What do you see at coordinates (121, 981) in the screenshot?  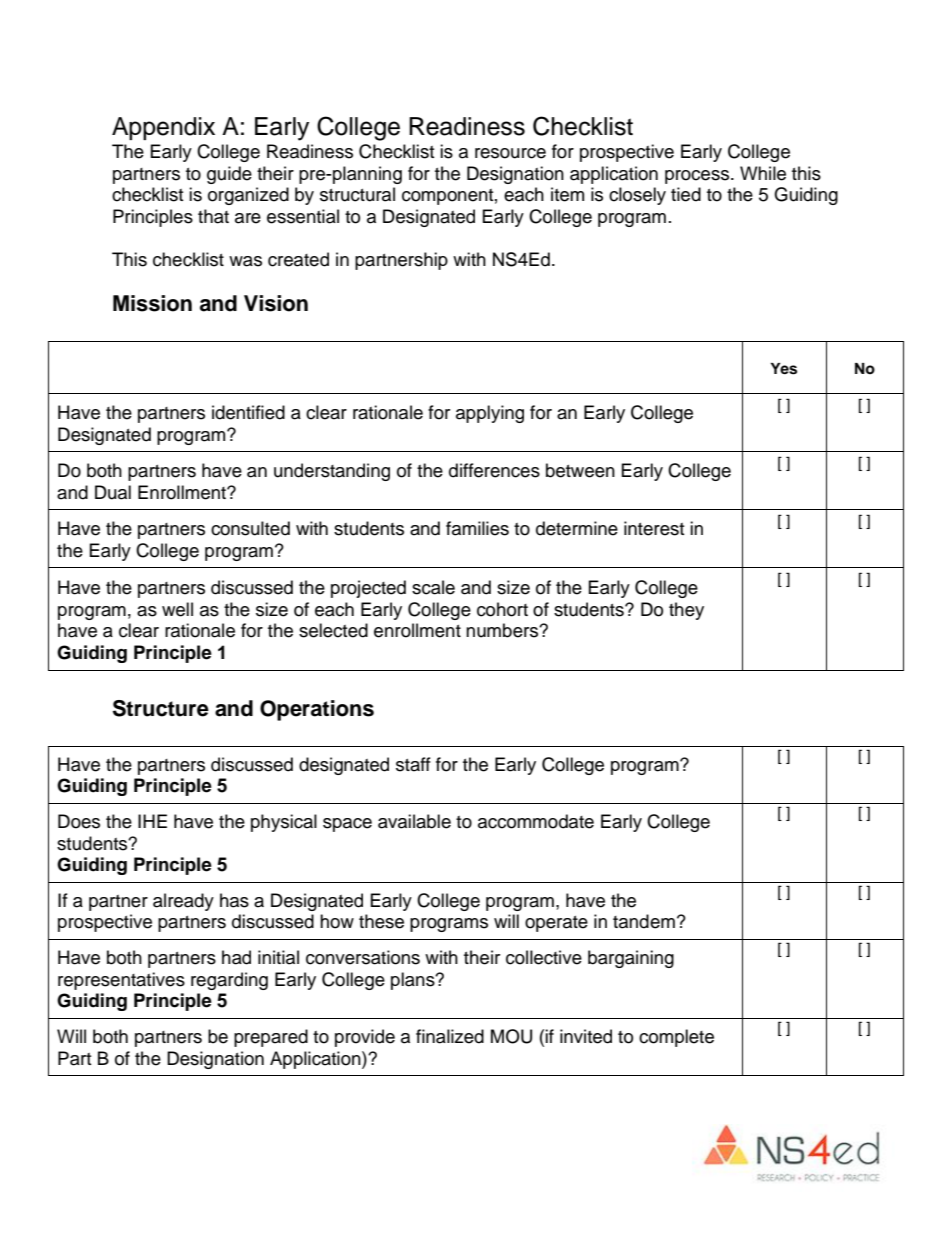 I see `representatives` at bounding box center [121, 981].
